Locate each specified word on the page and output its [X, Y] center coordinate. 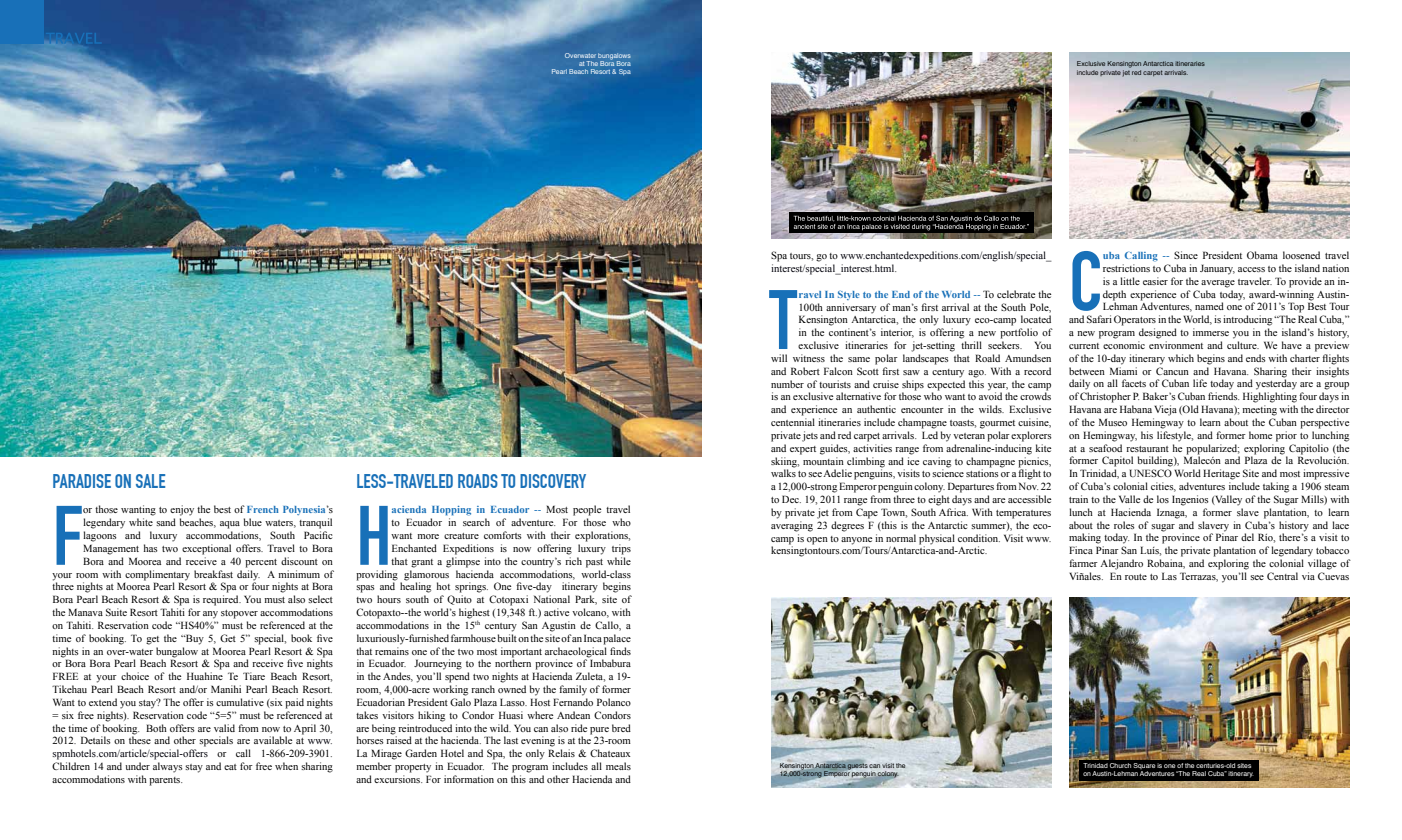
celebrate [1016, 294]
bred [621, 728]
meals [618, 766]
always [168, 767]
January [1217, 269]
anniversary [851, 308]
